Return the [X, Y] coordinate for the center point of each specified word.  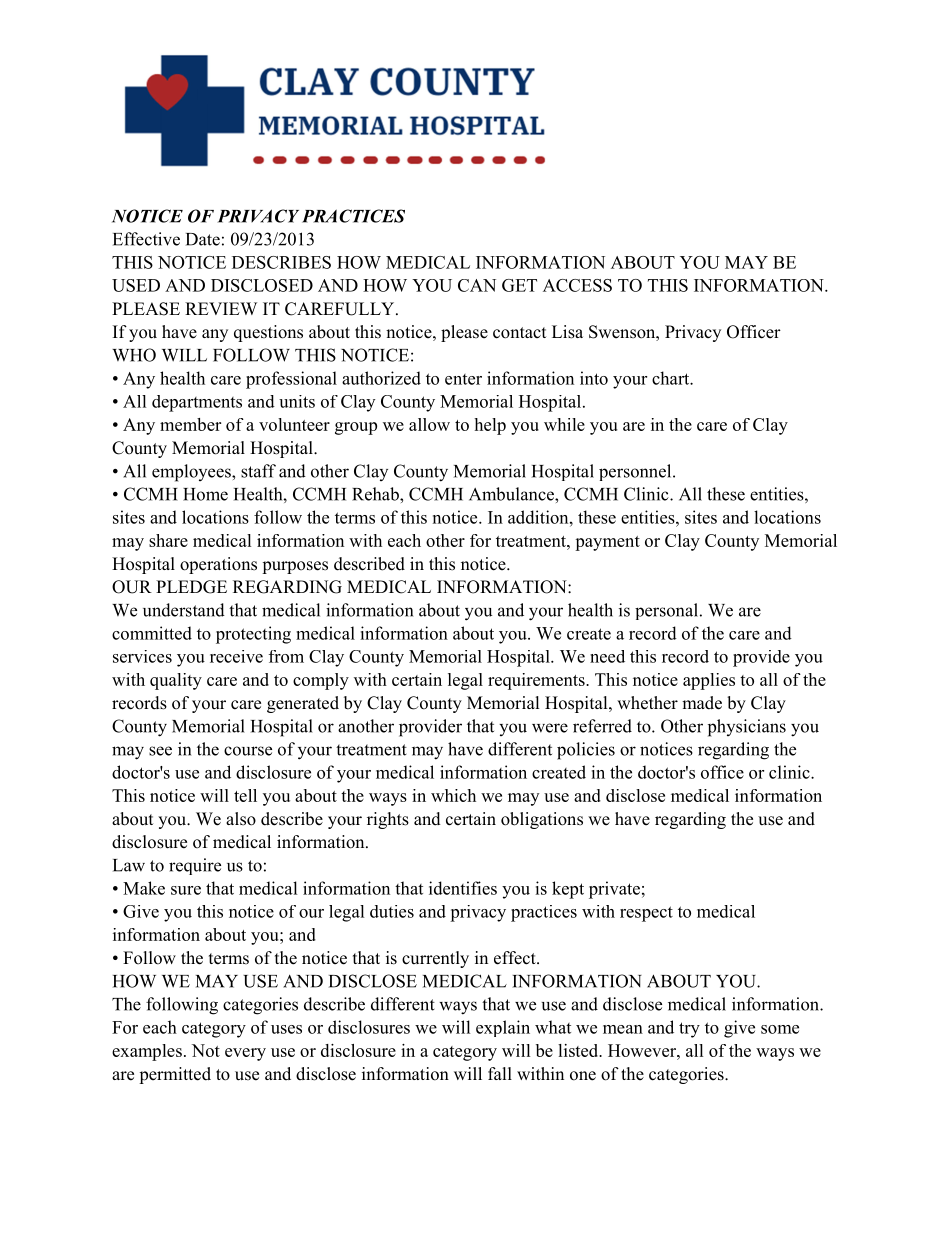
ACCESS [577, 285]
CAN [477, 285]
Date [203, 239]
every [245, 1054]
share [168, 540]
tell [245, 795]
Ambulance [512, 494]
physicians [747, 728]
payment [607, 543]
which [453, 795]
